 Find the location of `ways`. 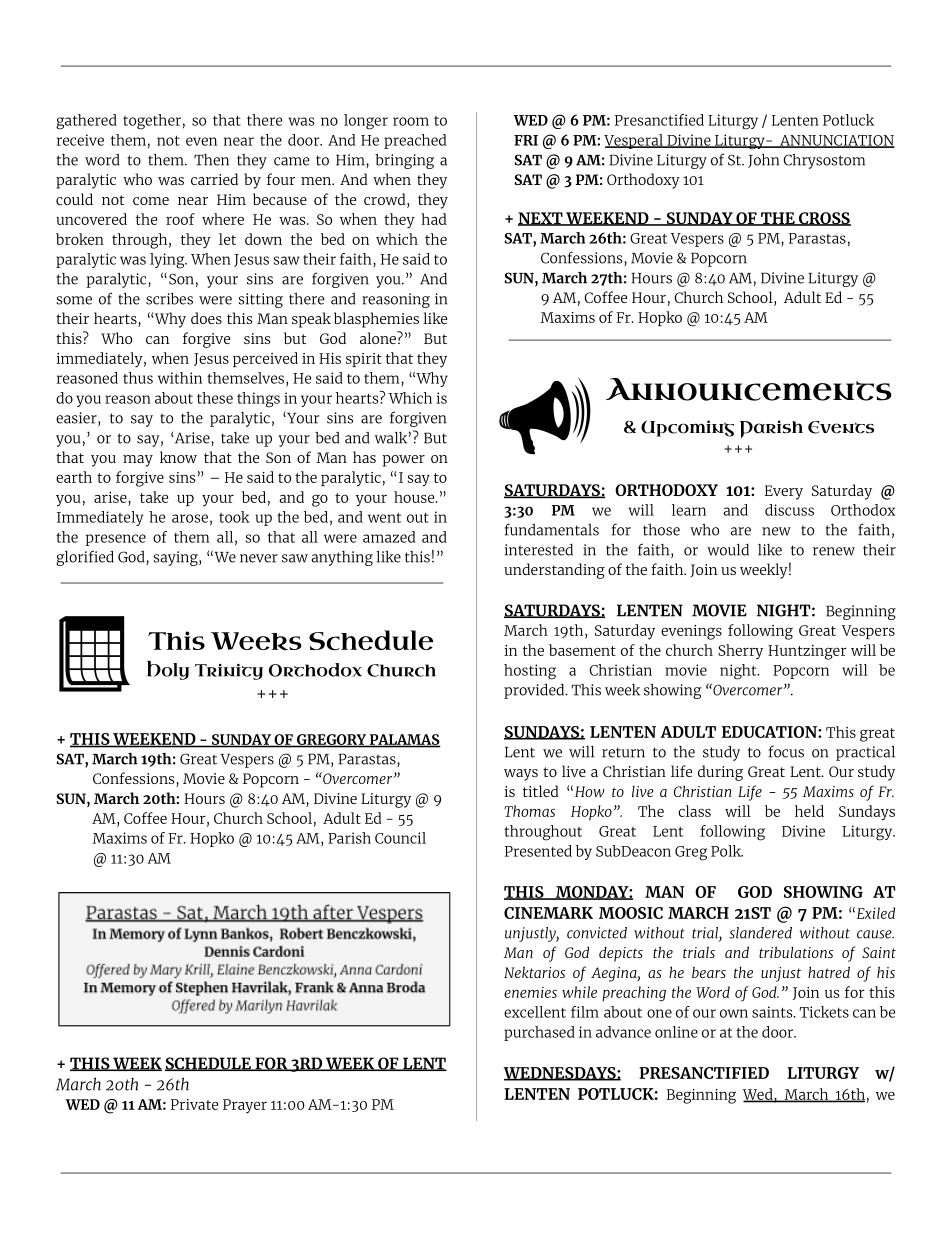

ways is located at coordinates (521, 775).
